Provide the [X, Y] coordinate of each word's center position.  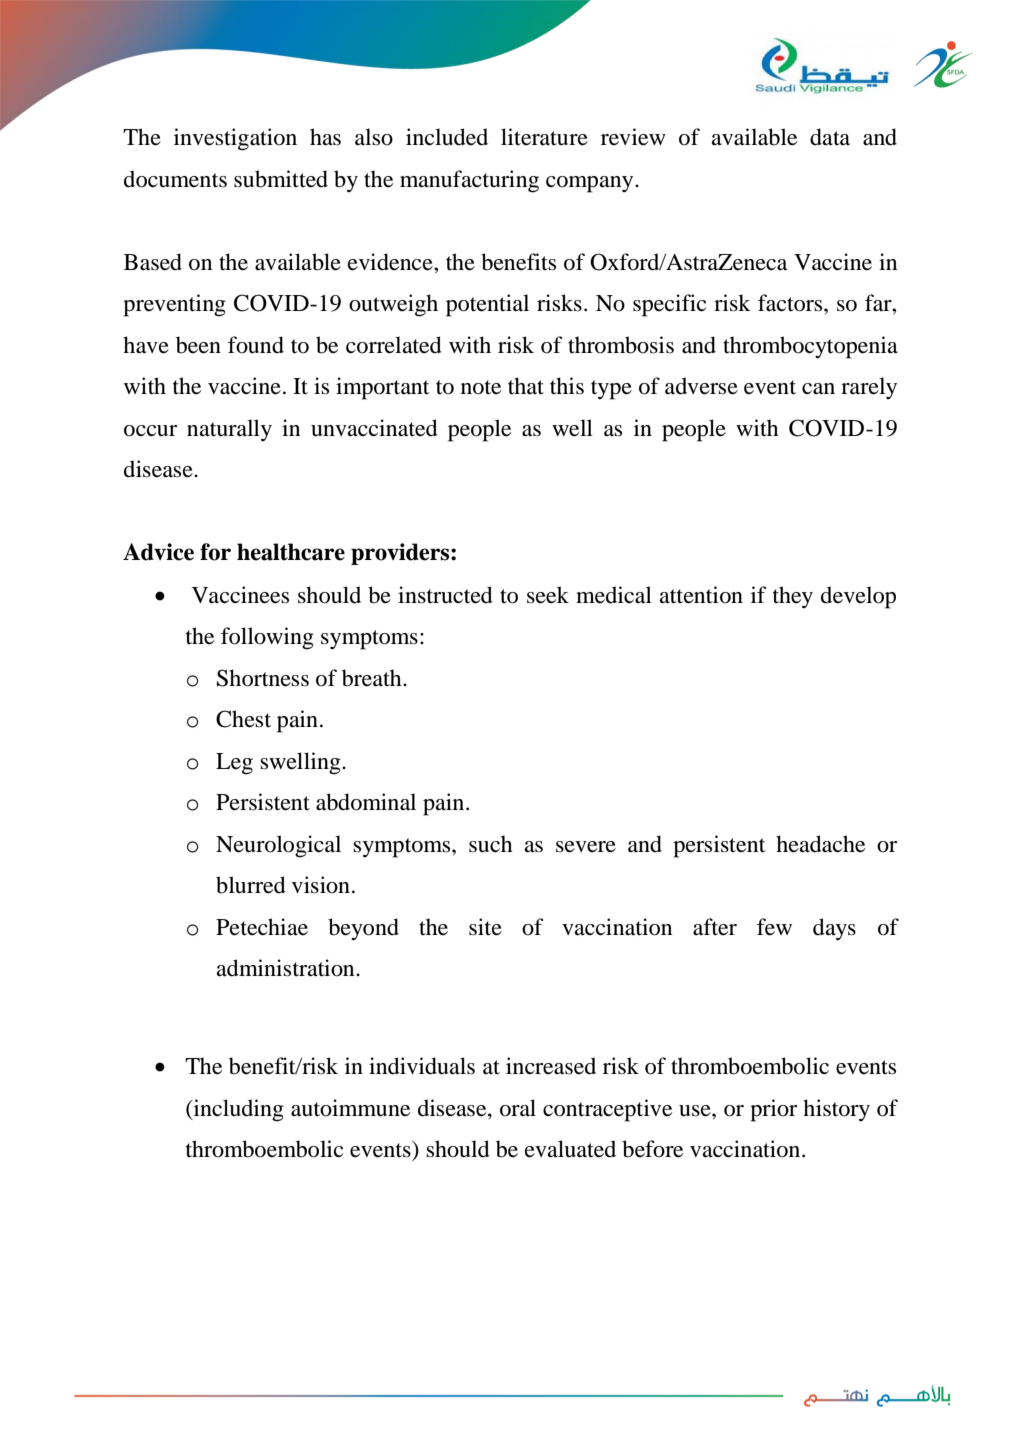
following [267, 638]
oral [518, 1108]
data [830, 137]
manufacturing [469, 181]
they [793, 597]
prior [773, 1110]
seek [548, 595]
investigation [235, 139]
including [237, 1110]
